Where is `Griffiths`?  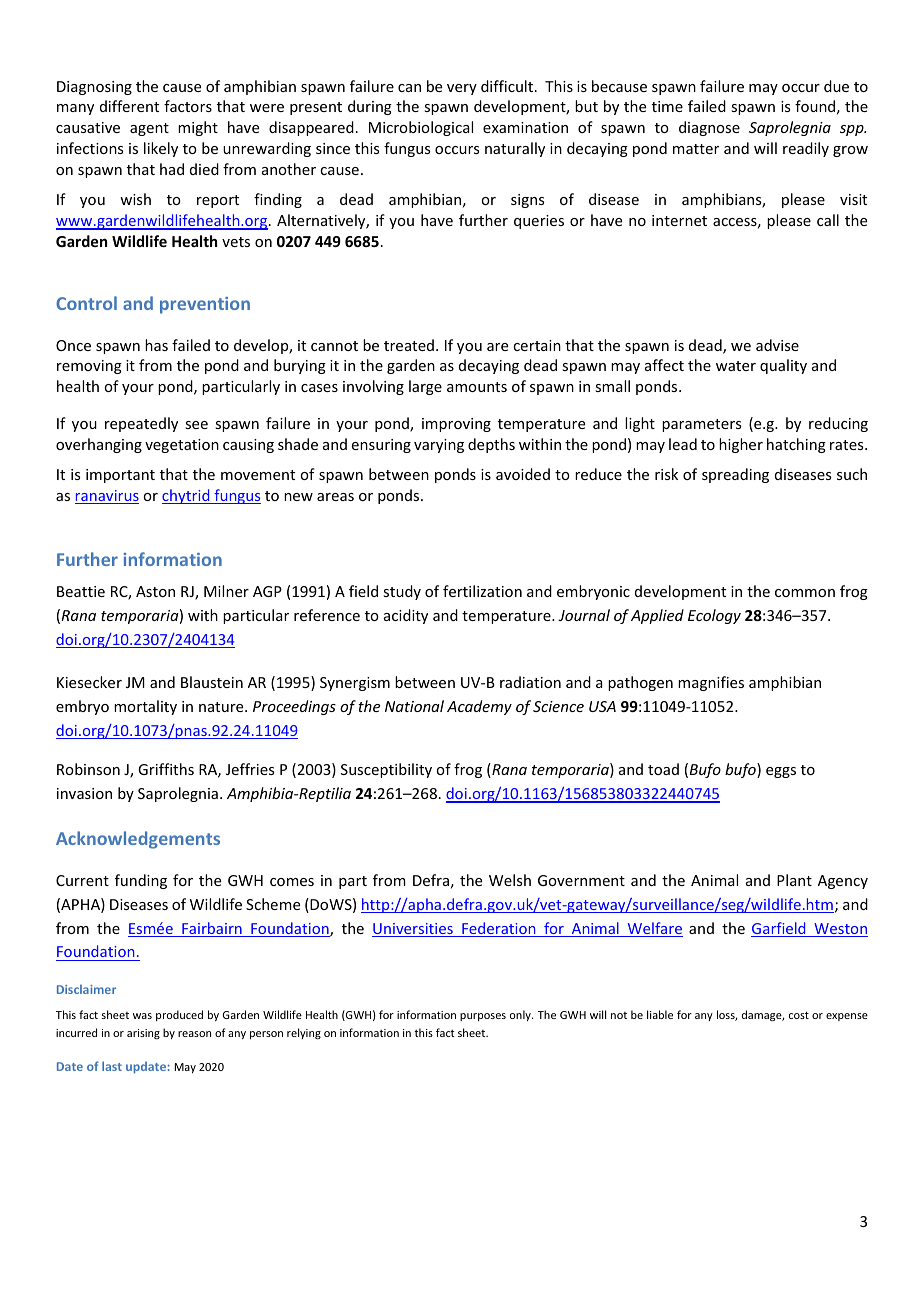 Griffiths is located at coordinates (166, 769).
